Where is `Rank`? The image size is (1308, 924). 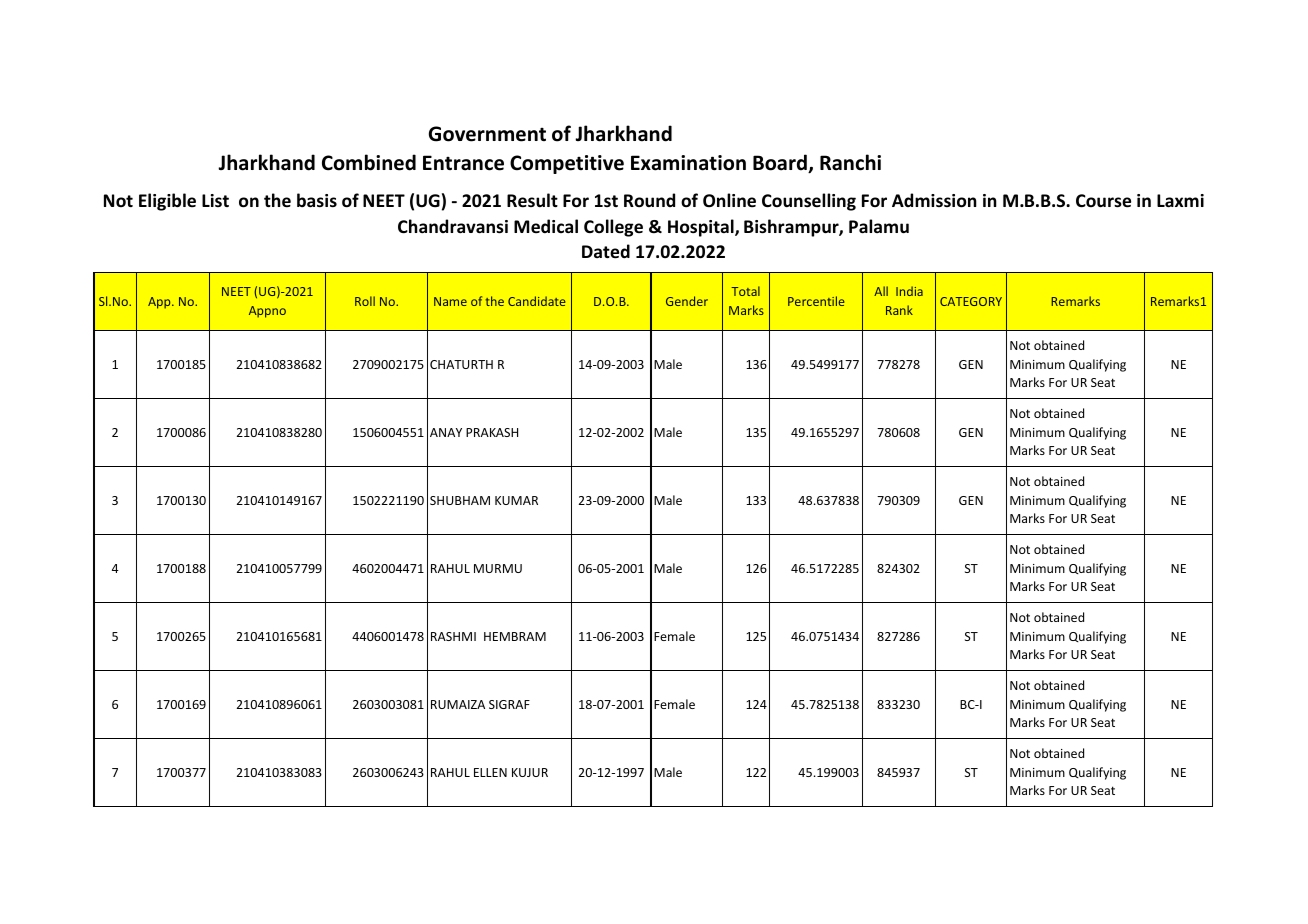 Rank is located at coordinates (899, 310).
